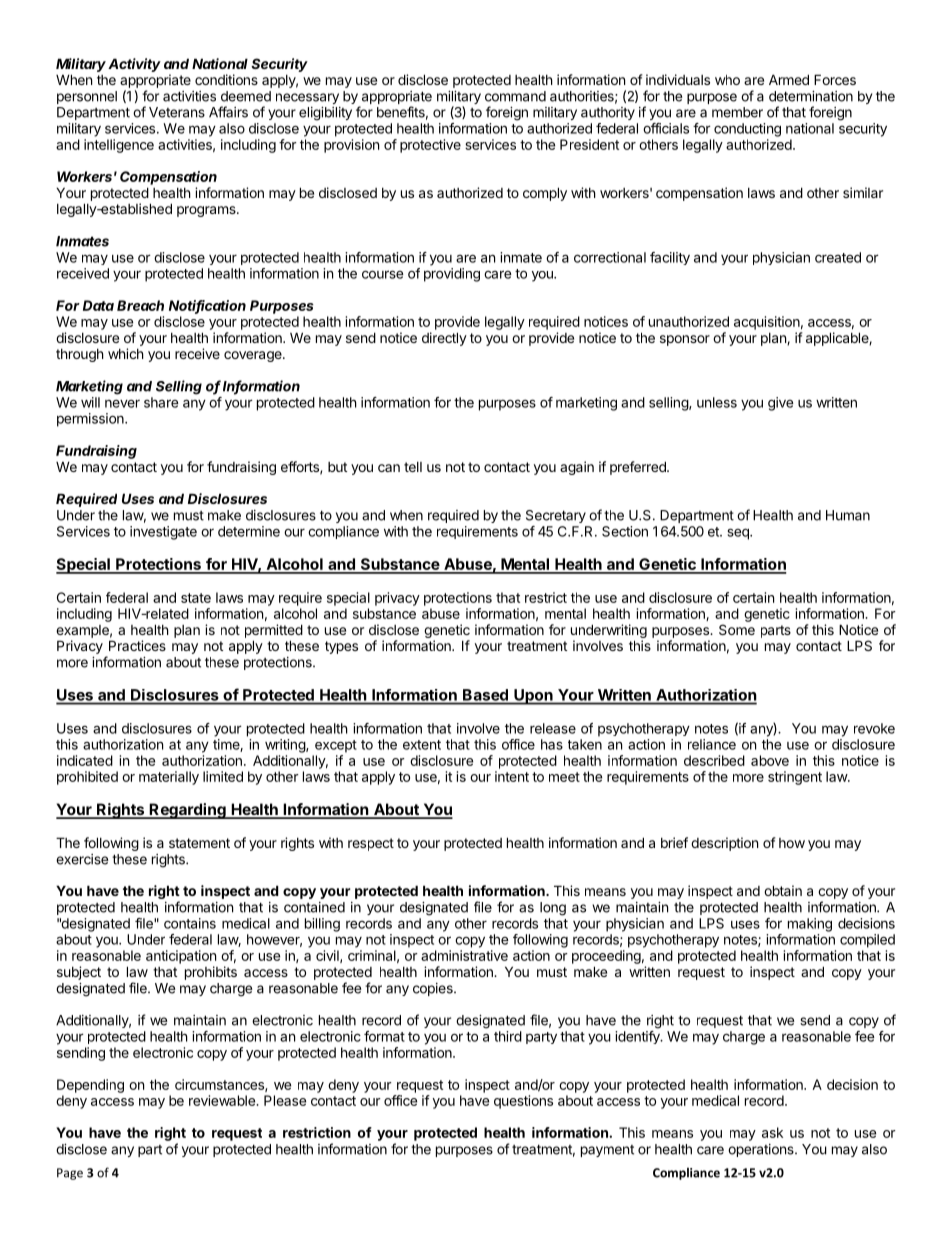 The width and height of the document is (952, 1233). Describe the element at coordinates (789, 79) in the document. I see `Armed` at that location.
